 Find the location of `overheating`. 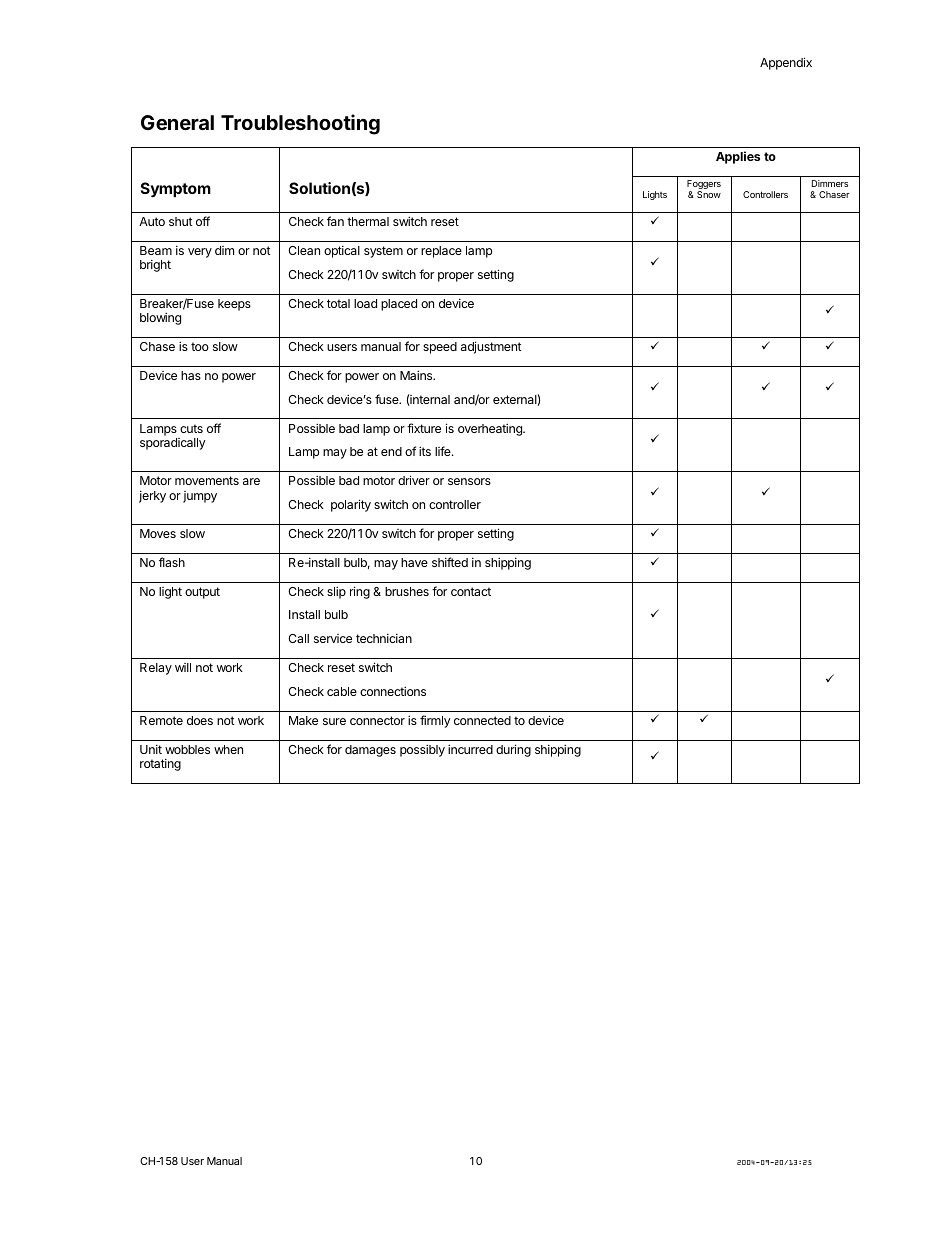

overheating is located at coordinates (491, 429).
